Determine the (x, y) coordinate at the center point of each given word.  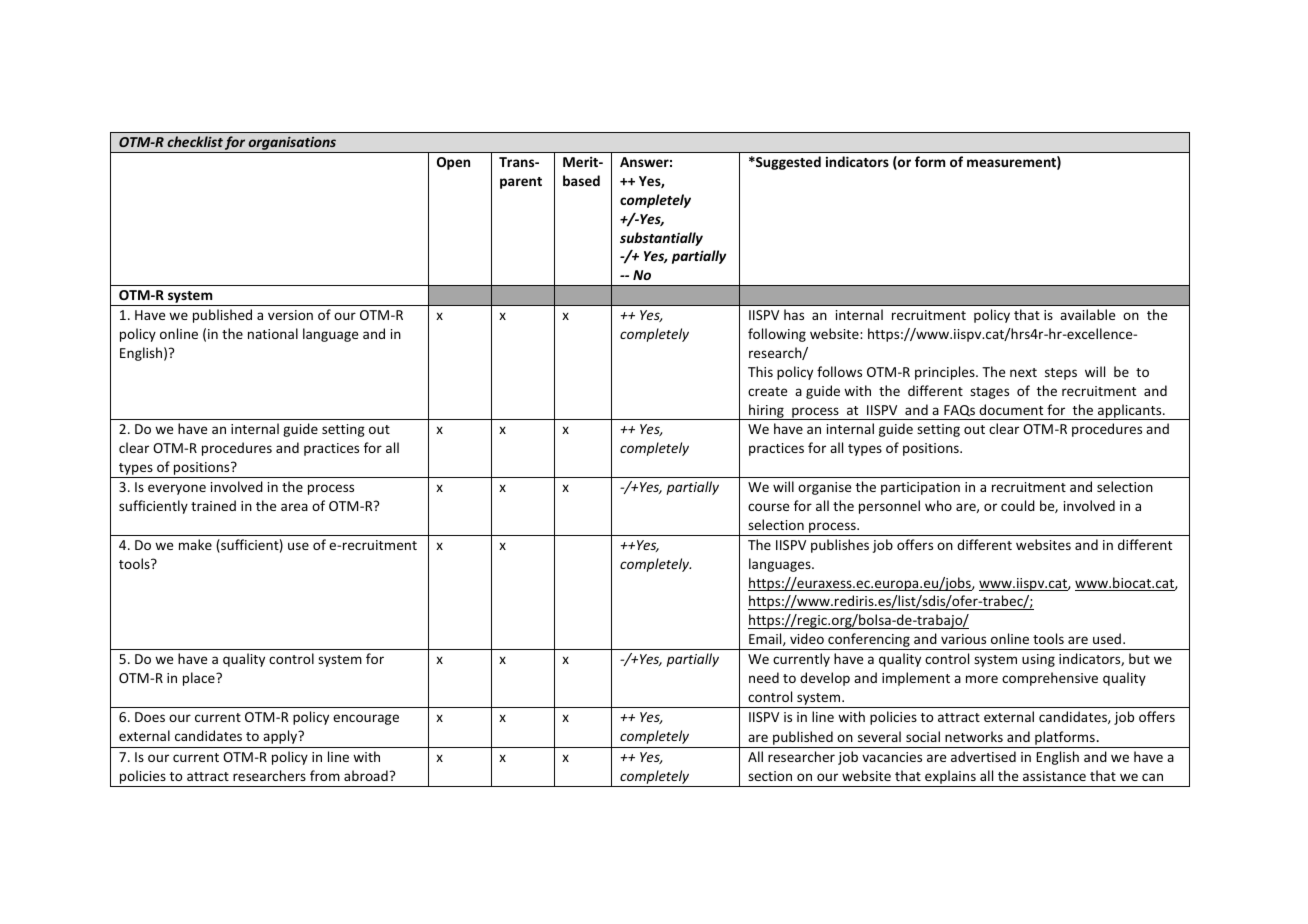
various (963, 639)
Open (453, 163)
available (1087, 314)
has (794, 314)
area (294, 507)
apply (281, 737)
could (1018, 505)
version (290, 315)
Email (766, 639)
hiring (766, 412)
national (273, 333)
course (768, 507)
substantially (661, 239)
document (1011, 409)
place (200, 679)
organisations (292, 144)
